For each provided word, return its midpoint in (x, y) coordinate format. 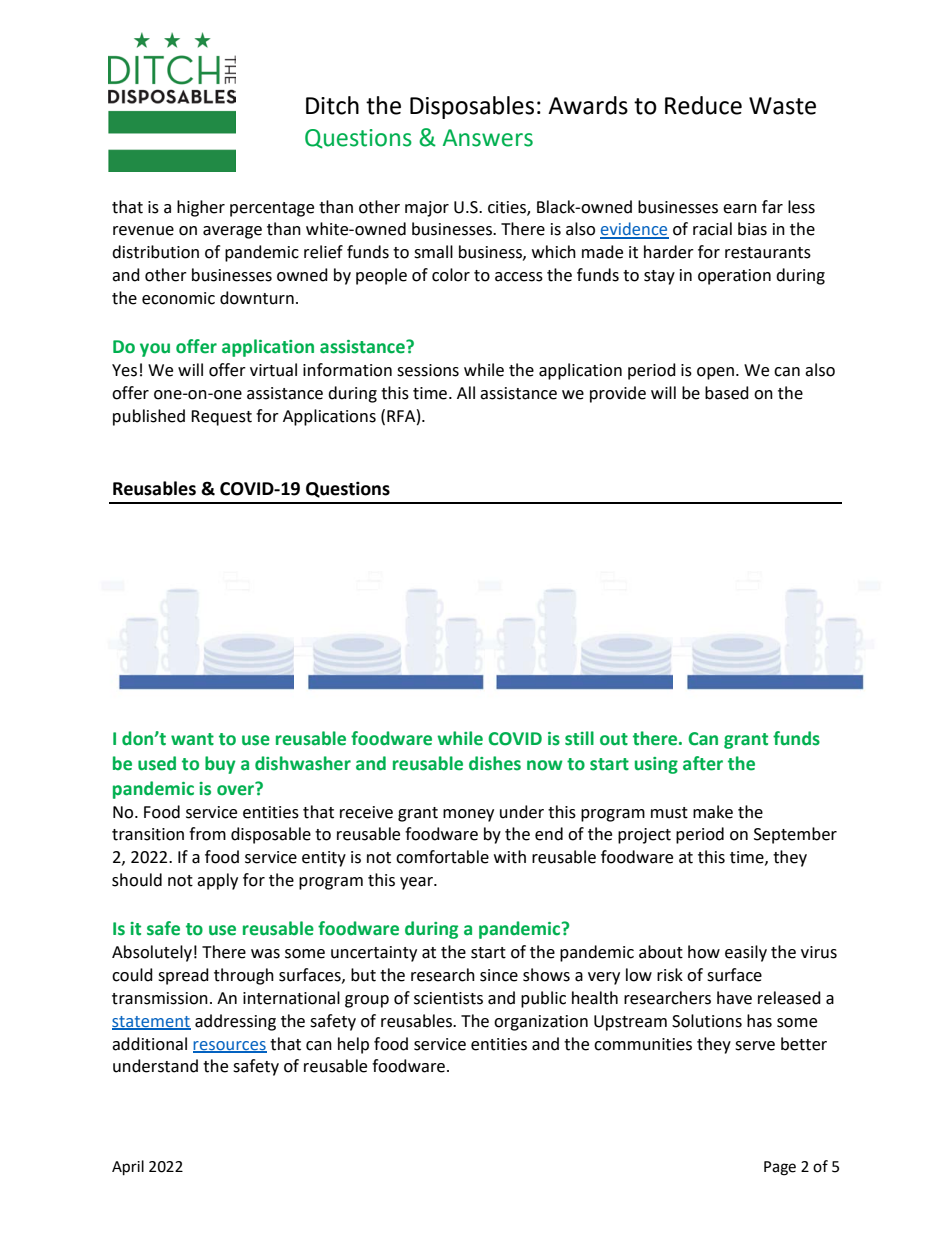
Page (780, 1168)
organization (541, 1023)
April (128, 1168)
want (192, 739)
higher (201, 208)
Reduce (703, 105)
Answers (488, 138)
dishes (495, 763)
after (703, 763)
